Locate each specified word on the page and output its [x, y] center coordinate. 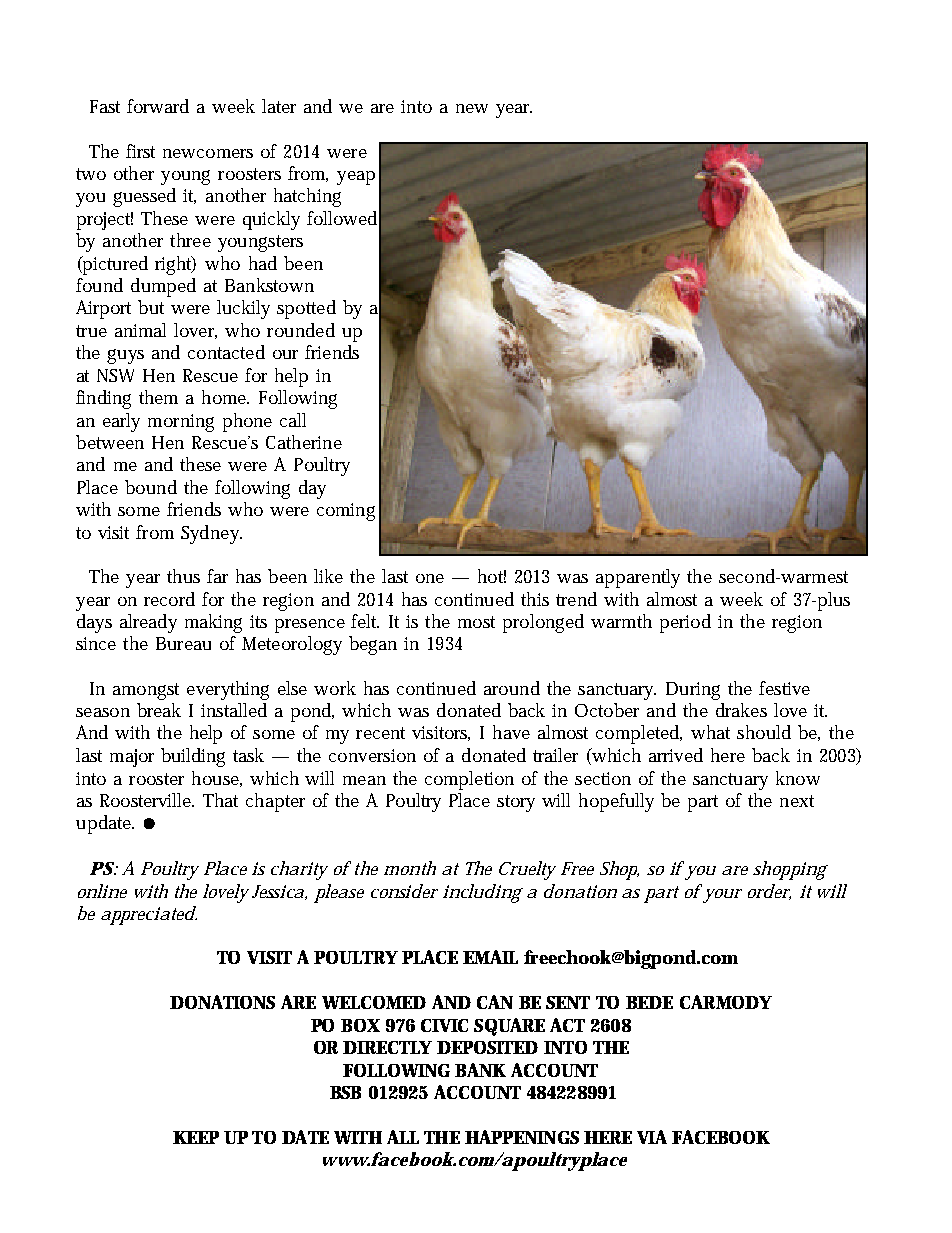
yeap [356, 178]
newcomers [208, 153]
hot [492, 576]
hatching [307, 197]
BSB [345, 1092]
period [685, 623]
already [148, 623]
